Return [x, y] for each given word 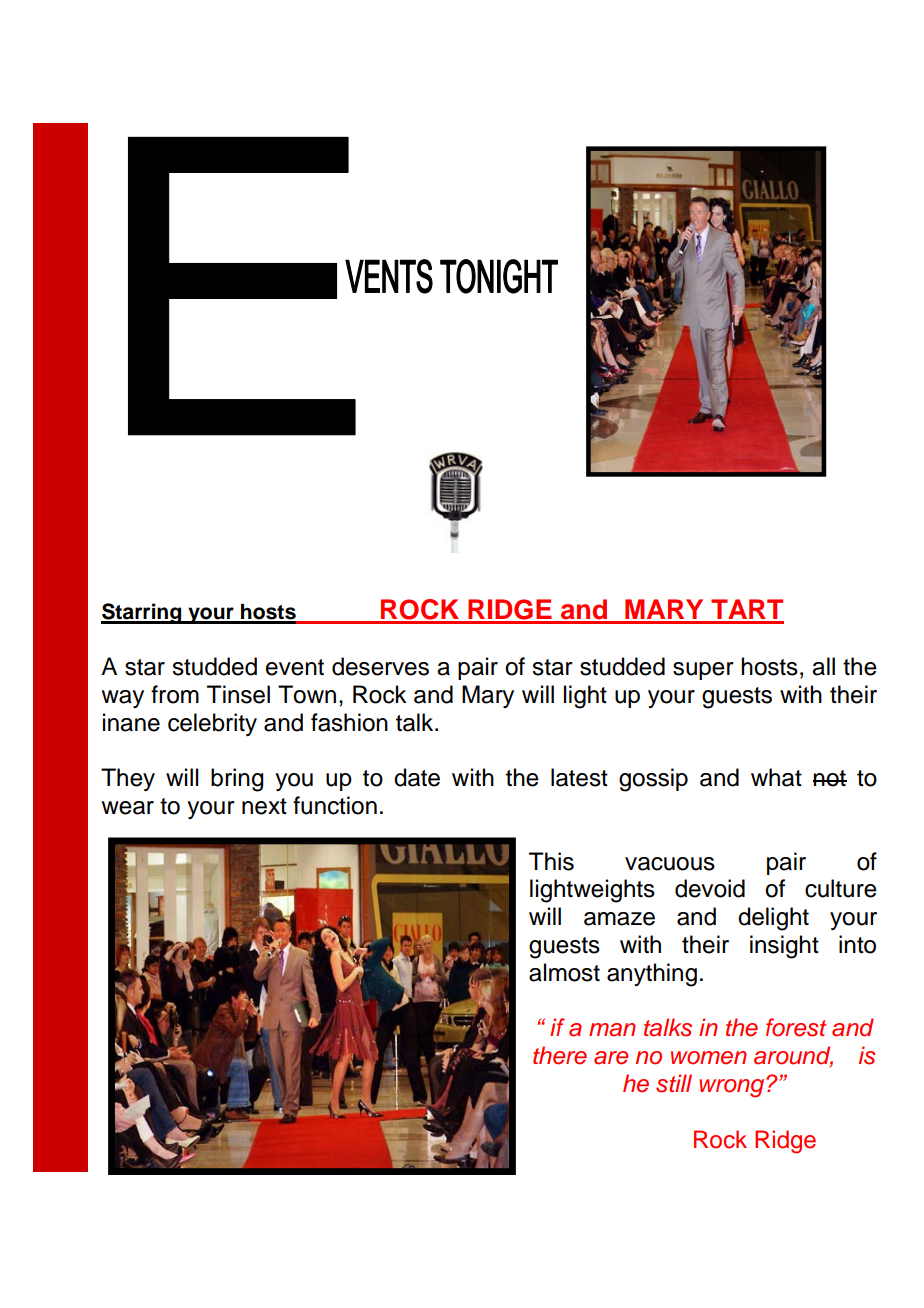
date [417, 777]
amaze [619, 919]
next [264, 806]
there [560, 1055]
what [776, 777]
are [611, 1058]
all [823, 666]
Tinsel [238, 694]
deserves [380, 666]
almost [564, 972]
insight [784, 947]
